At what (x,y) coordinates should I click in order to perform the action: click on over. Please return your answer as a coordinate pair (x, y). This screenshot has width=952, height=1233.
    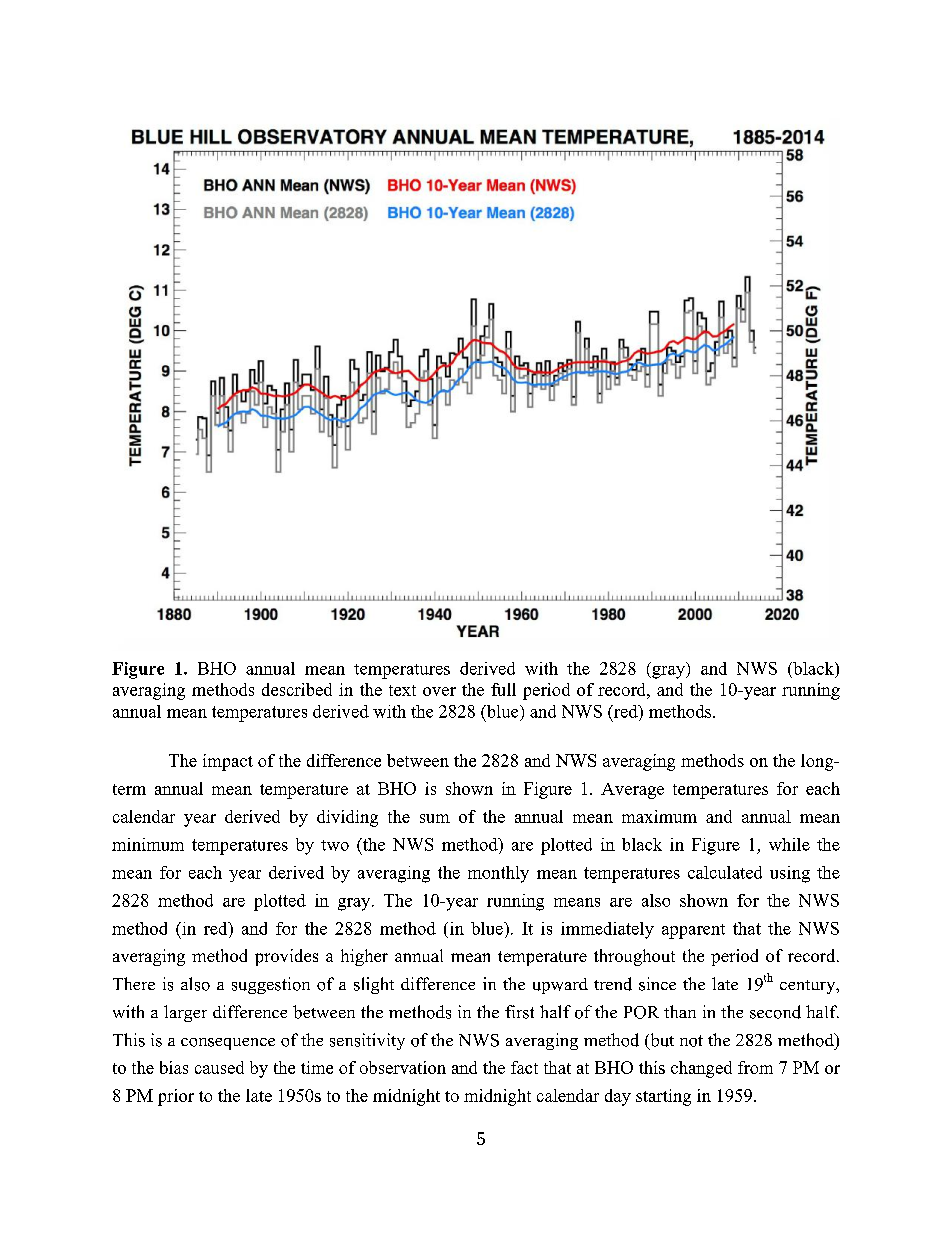
    Looking at the image, I should click on (439, 691).
